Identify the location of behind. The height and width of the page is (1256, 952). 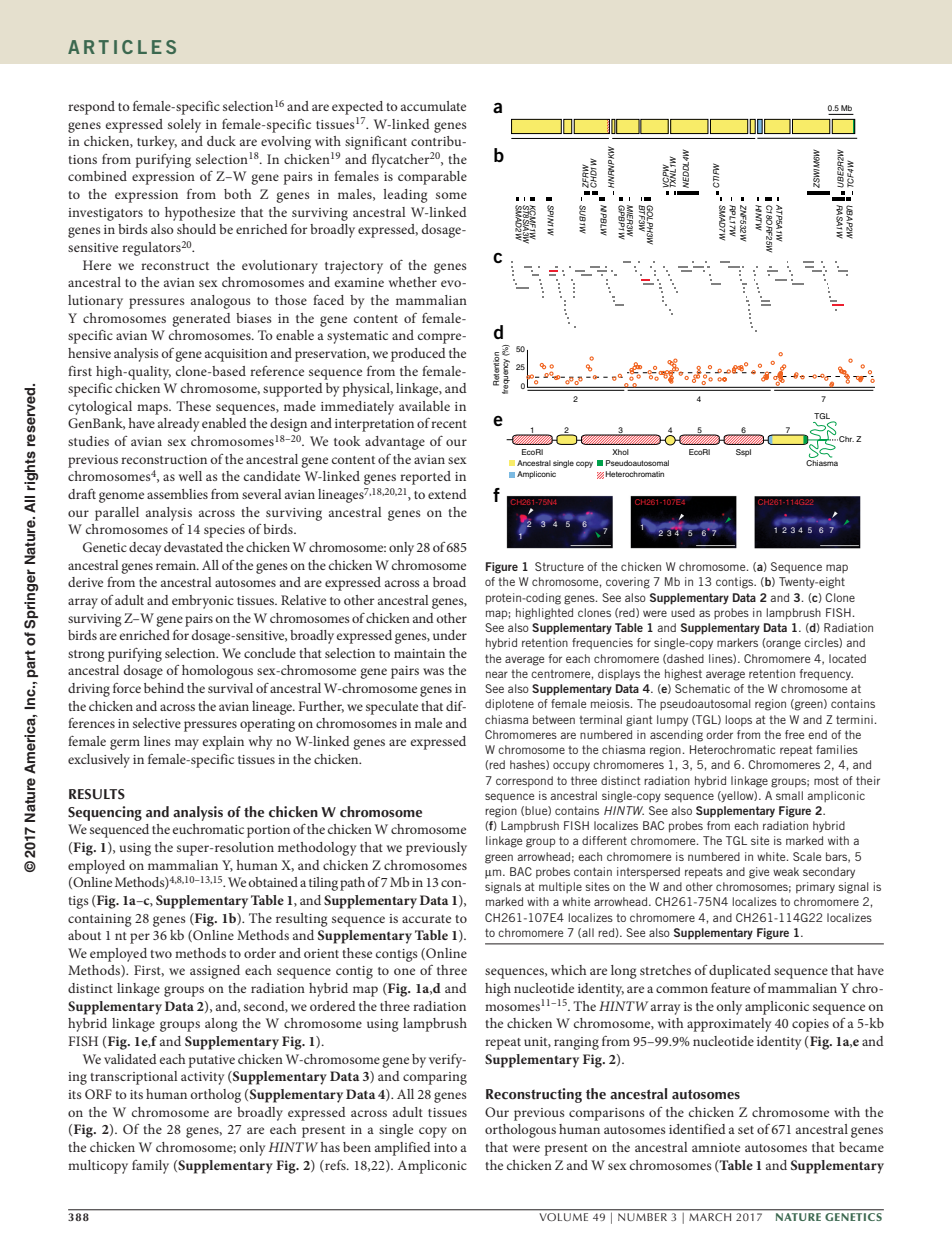
(164, 688).
